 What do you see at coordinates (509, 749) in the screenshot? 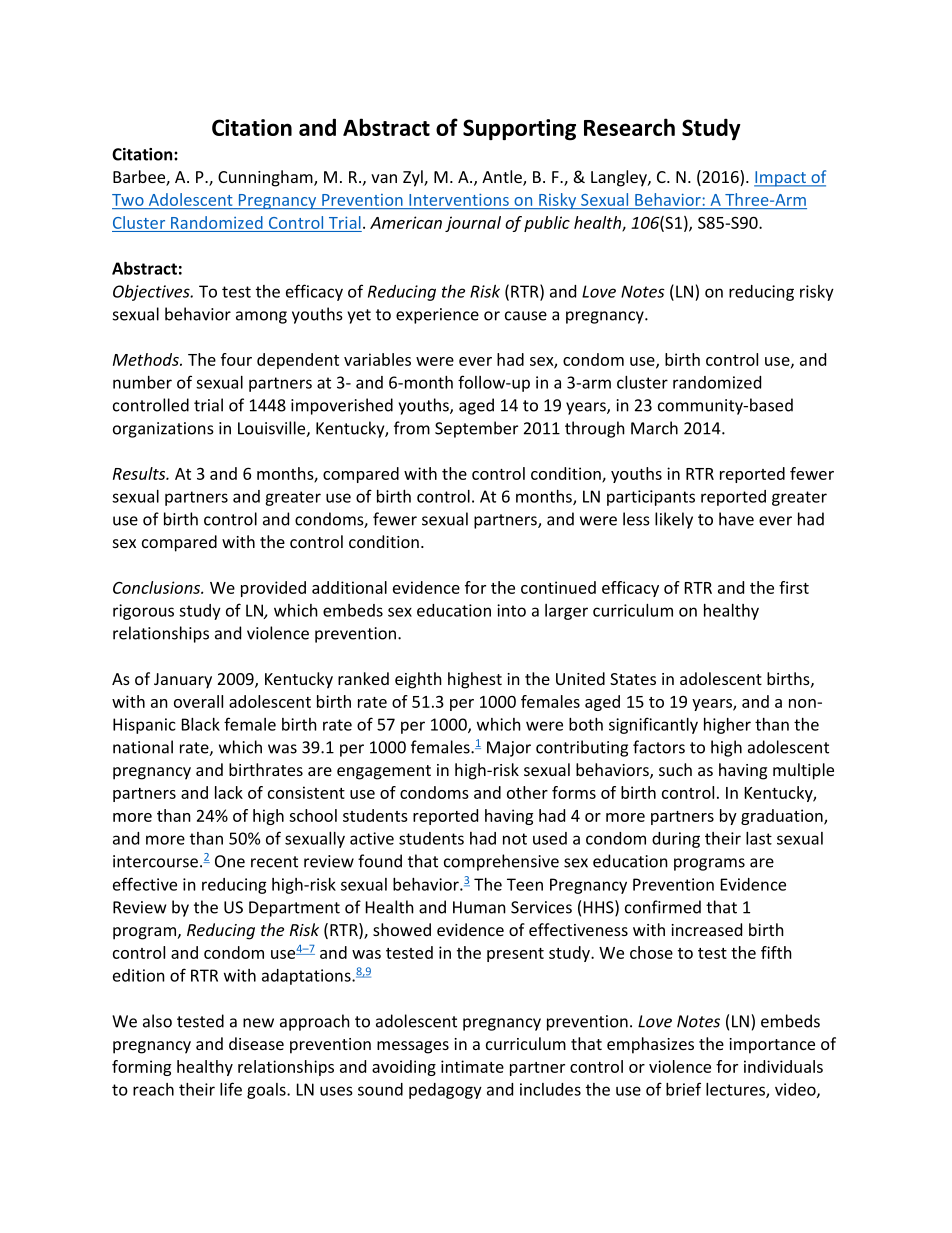
I see `Major` at bounding box center [509, 749].
